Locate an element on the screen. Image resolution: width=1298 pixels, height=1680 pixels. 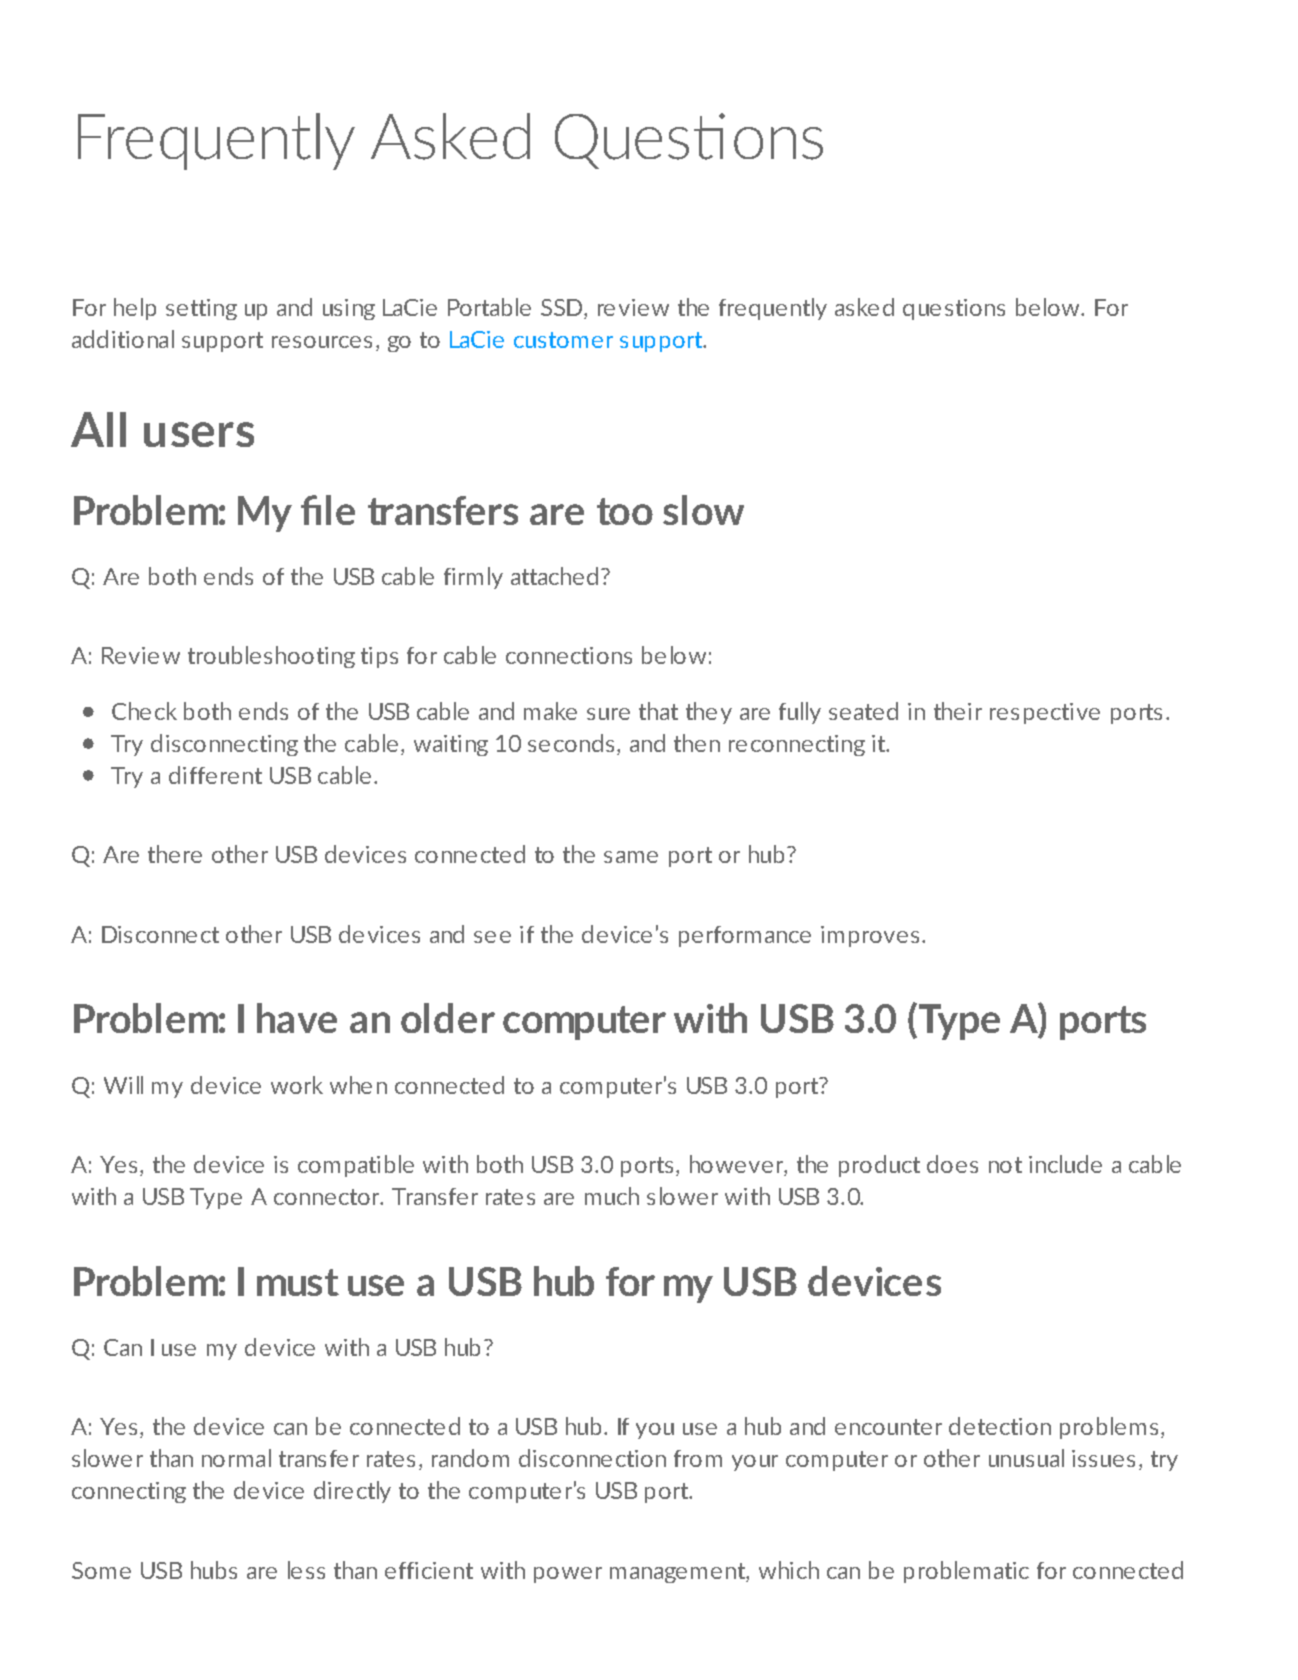
work is located at coordinates (297, 1085).
